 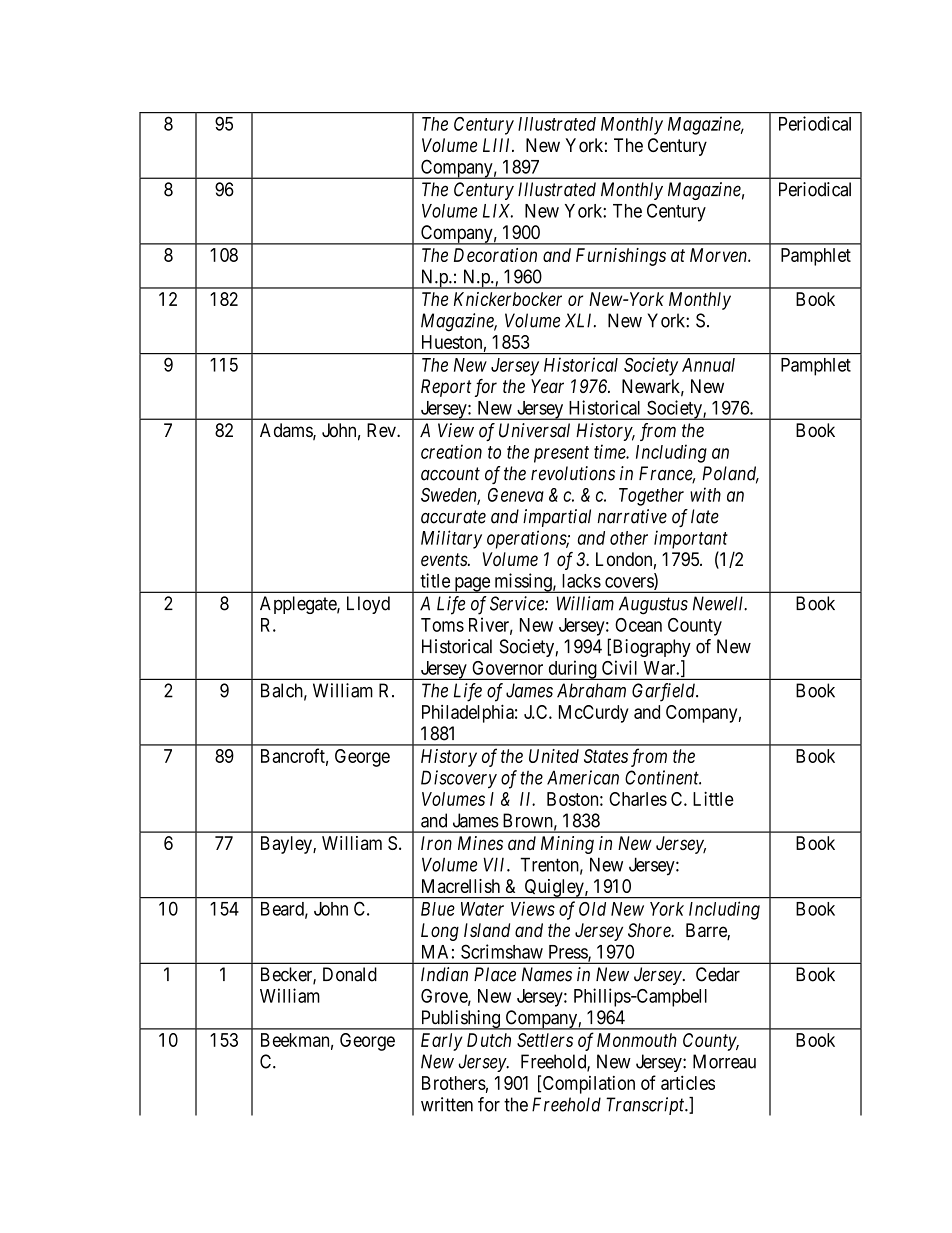 What do you see at coordinates (708, 365) in the document?
I see `Annual` at bounding box center [708, 365].
